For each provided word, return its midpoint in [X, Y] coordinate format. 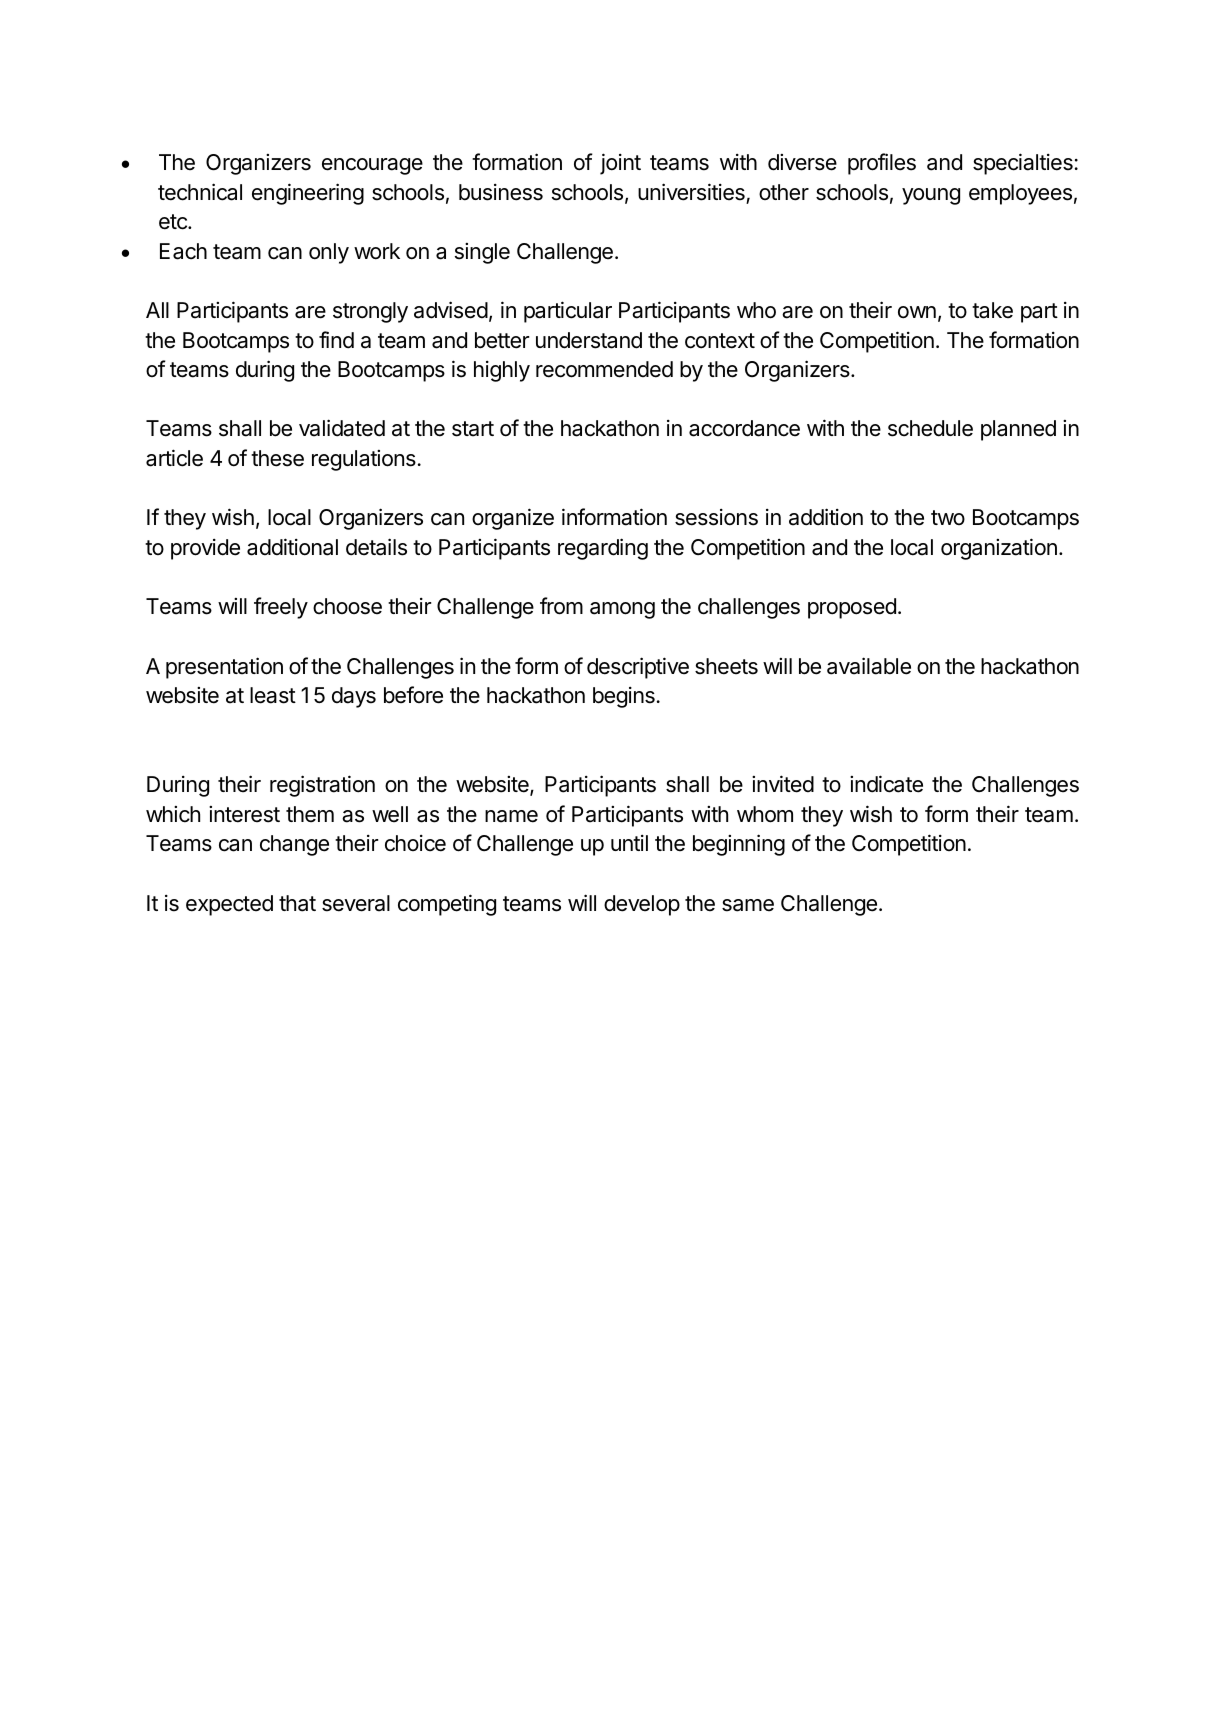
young [931, 196]
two [948, 517]
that [297, 903]
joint [620, 164]
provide [205, 549]
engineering [308, 194]
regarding [603, 549]
